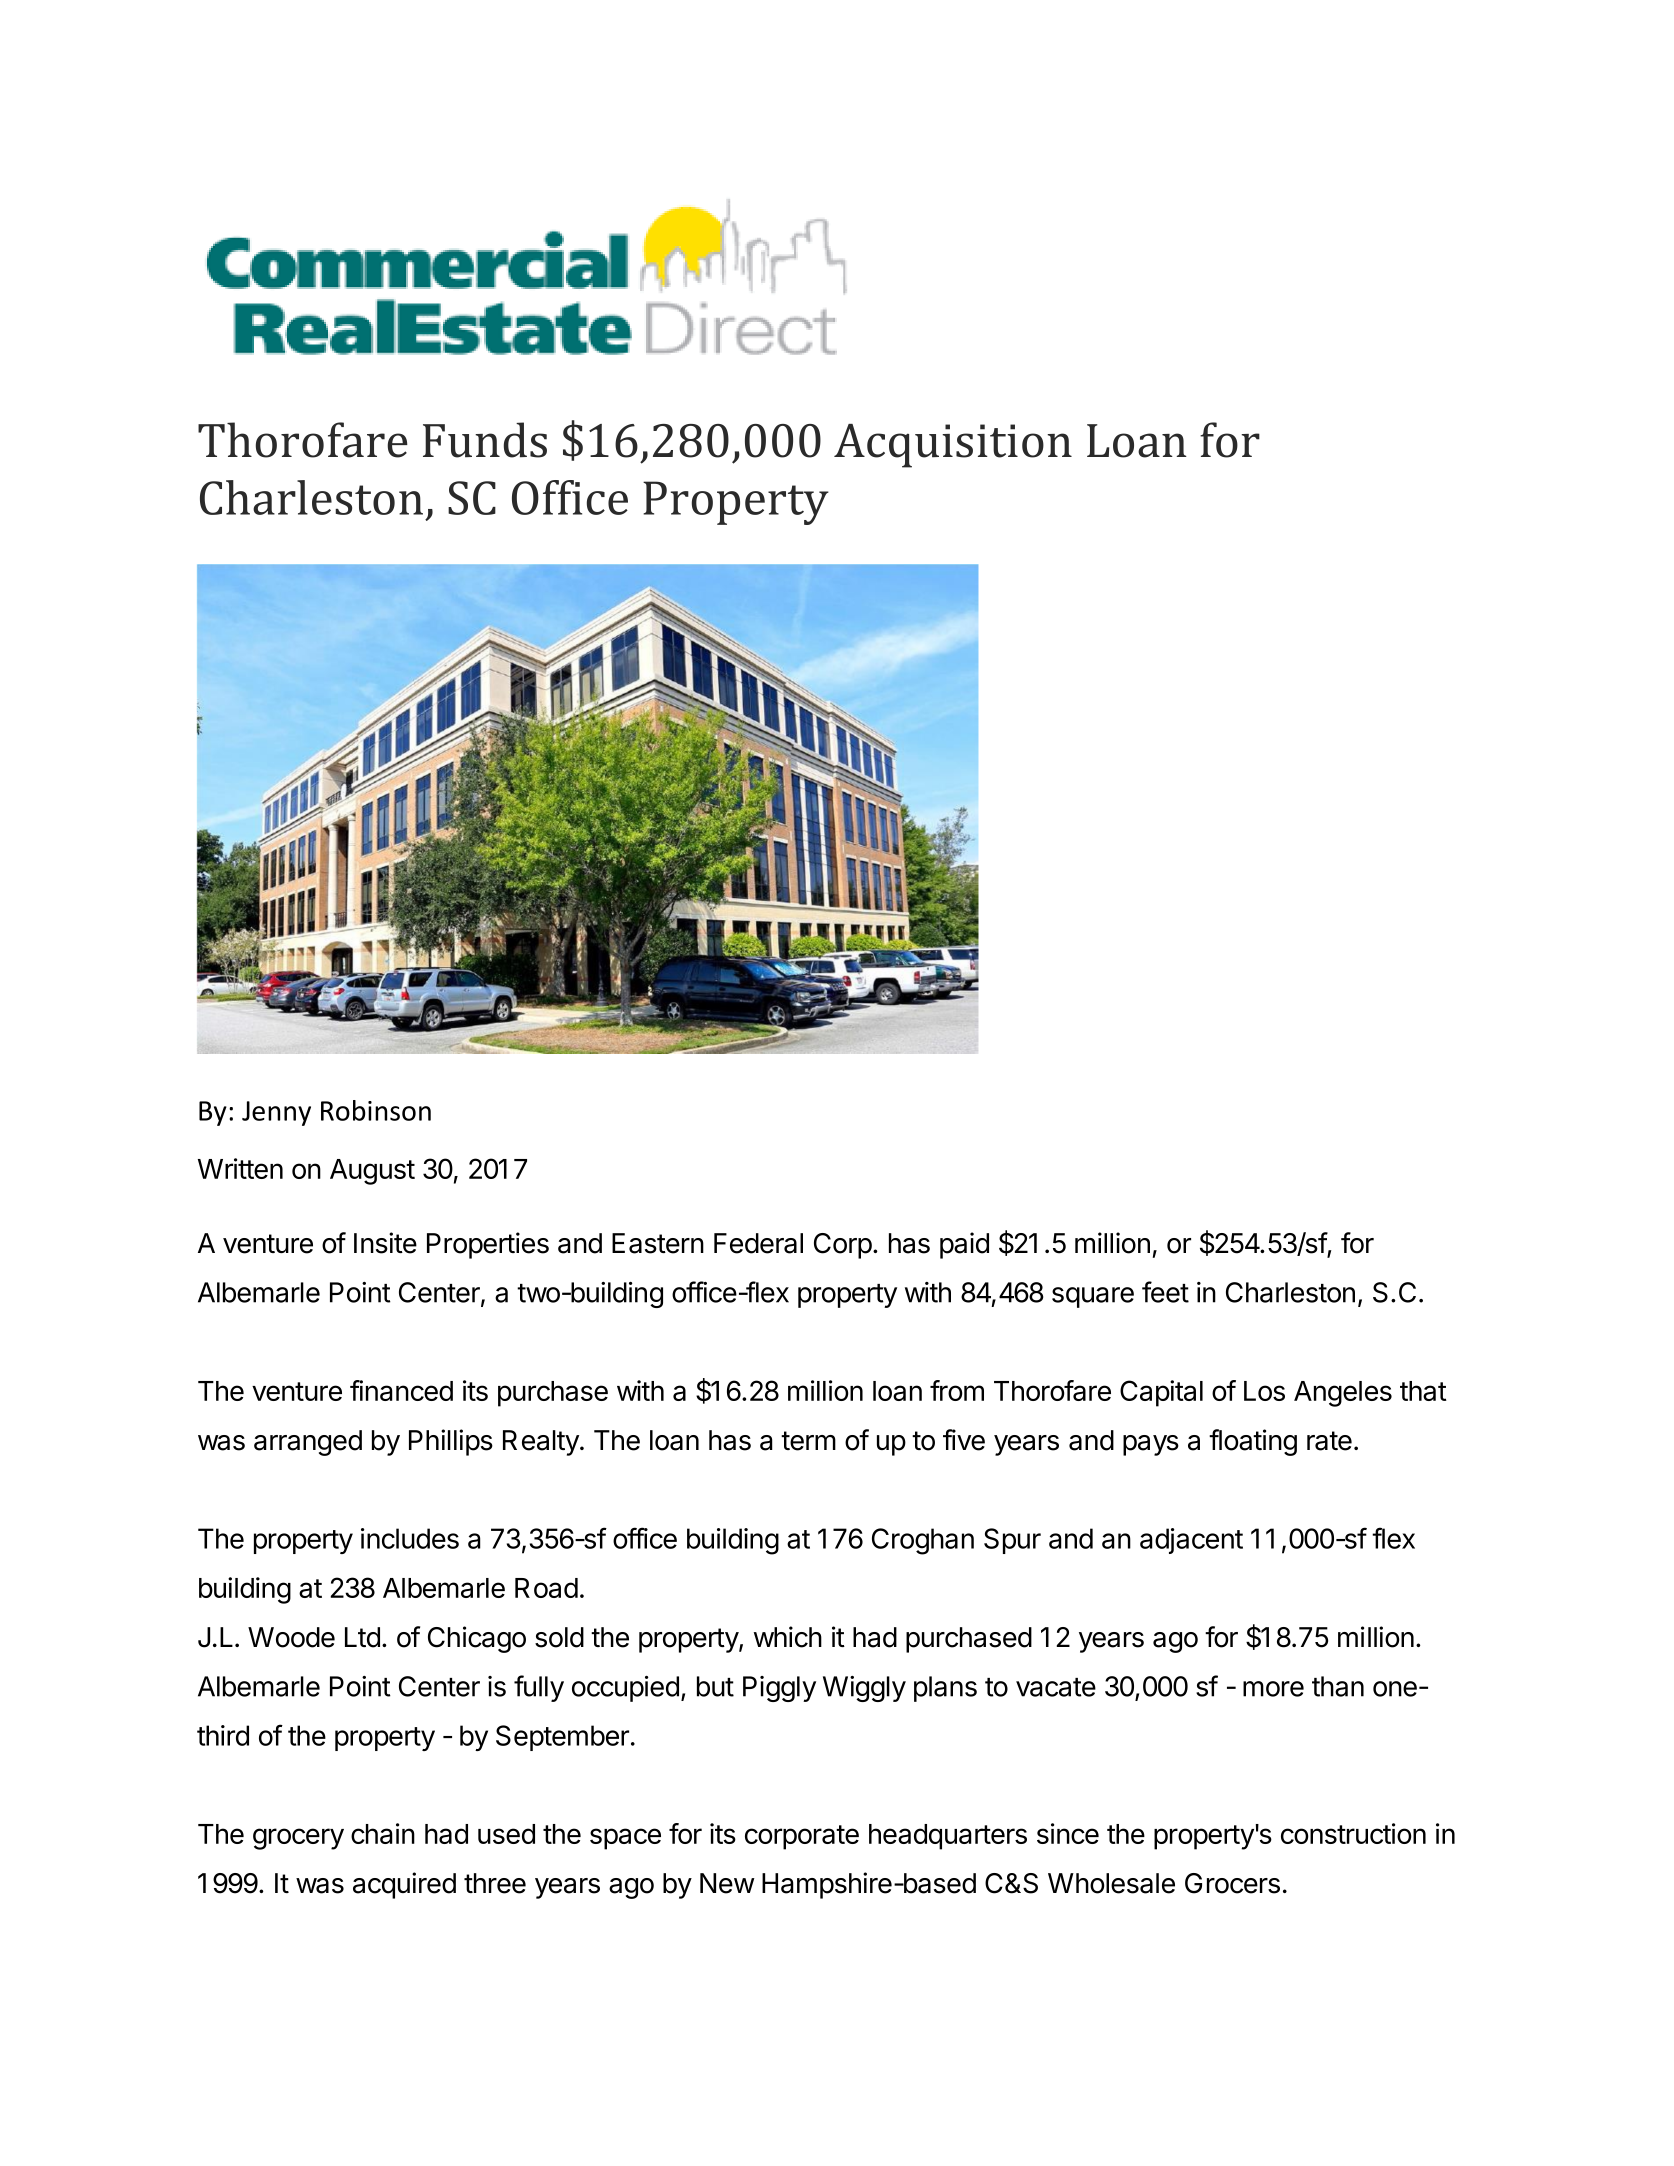 This screenshot has width=1674, height=2166. Describe the element at coordinates (1264, 1391) in the screenshot. I see `Los` at that location.
